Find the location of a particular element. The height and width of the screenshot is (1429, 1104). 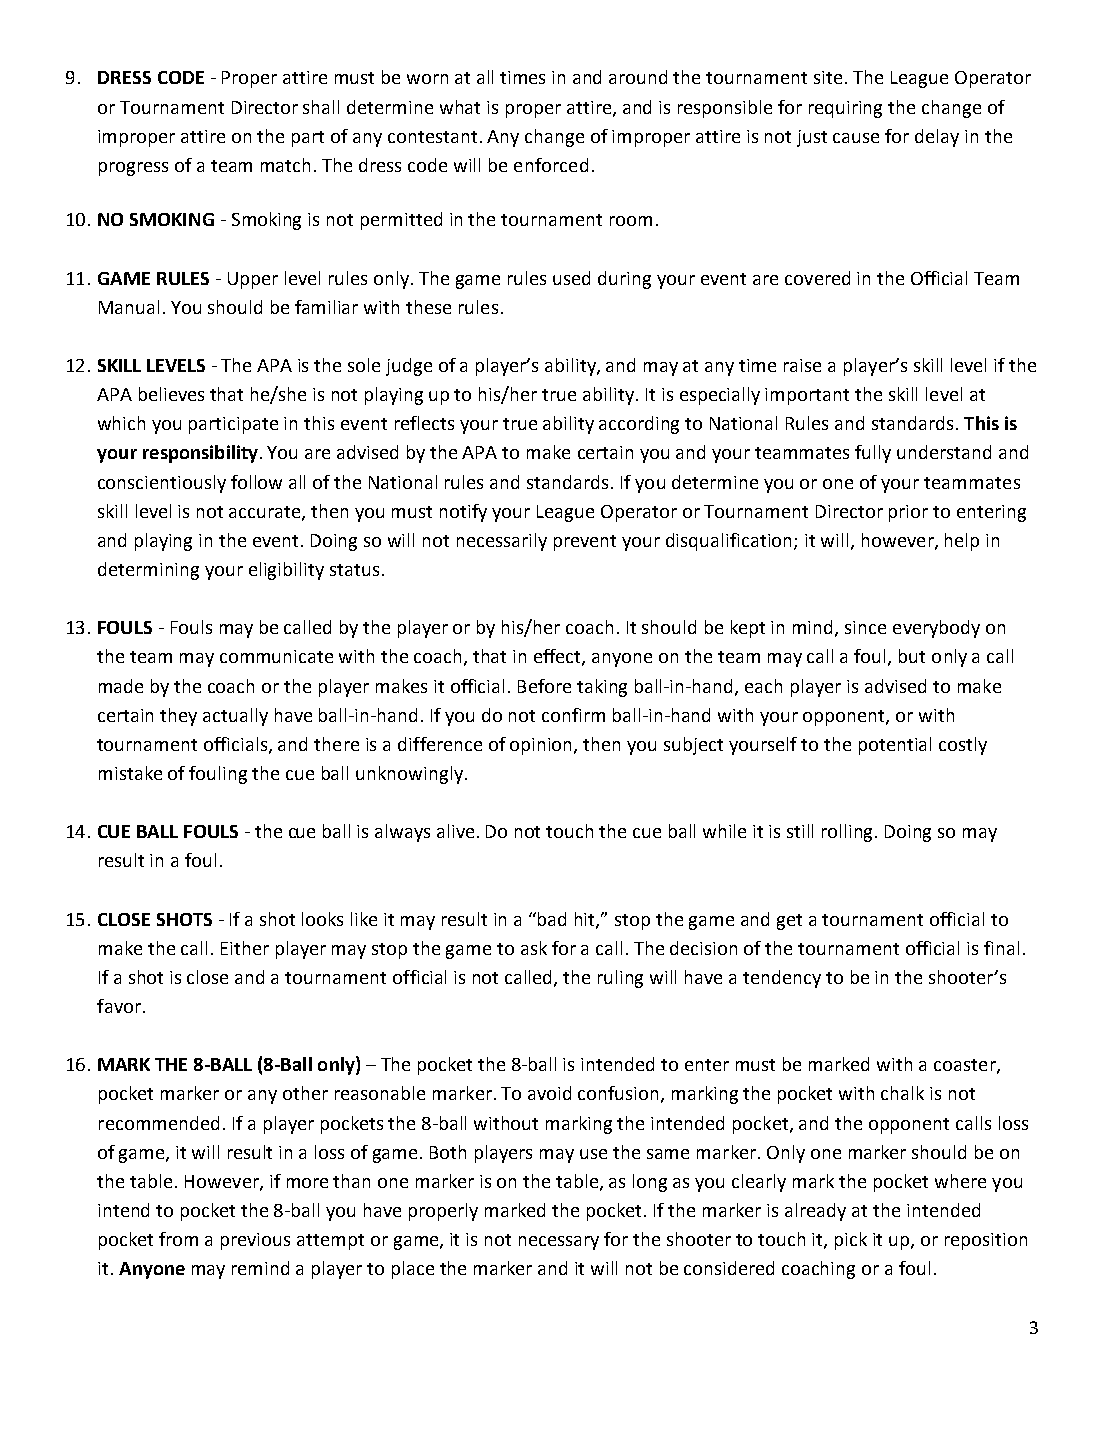

rolling is located at coordinates (849, 833).
